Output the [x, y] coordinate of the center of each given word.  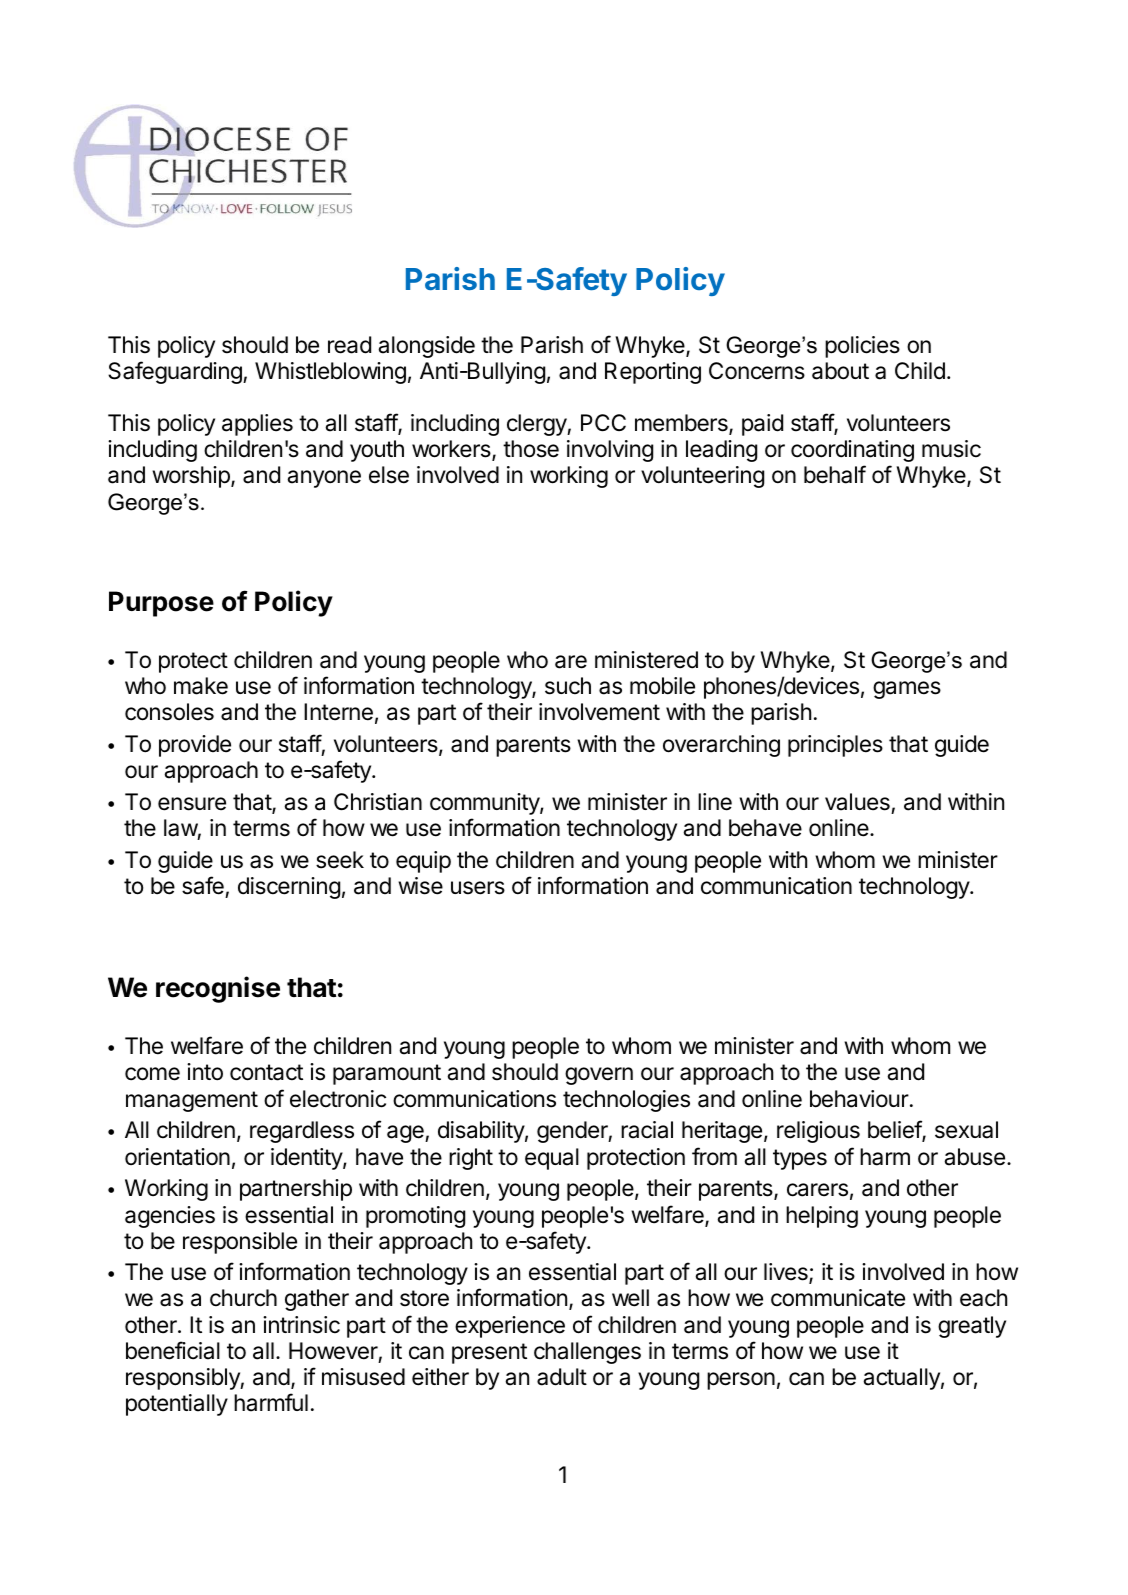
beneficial [173, 1350]
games [907, 690]
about [840, 371]
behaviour [860, 1099]
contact [266, 1072]
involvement [599, 712]
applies [257, 425]
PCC [603, 422]
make [201, 686]
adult [562, 1377]
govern [599, 1076]
